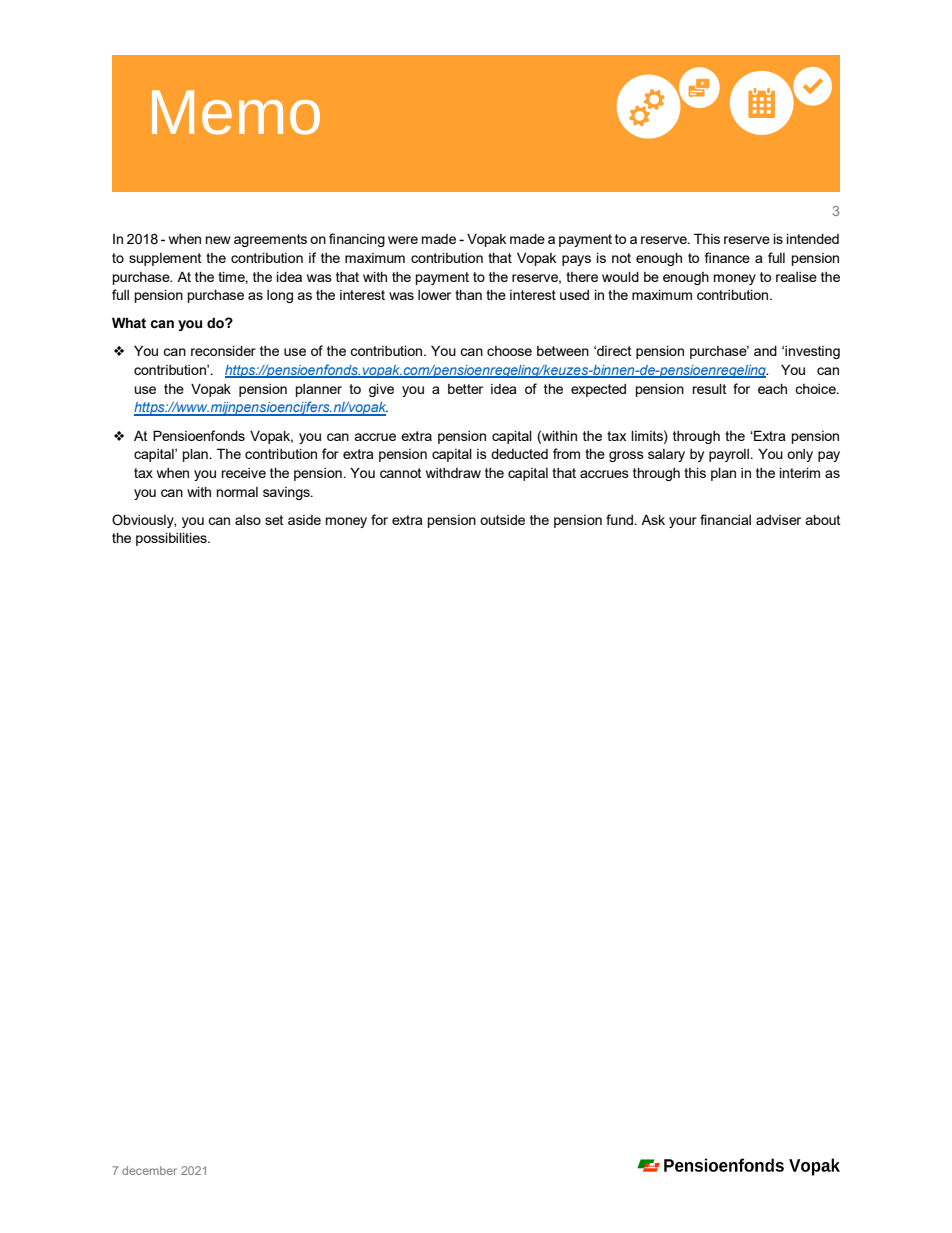  What do you see at coordinates (218, 240) in the page?
I see `new` at bounding box center [218, 240].
